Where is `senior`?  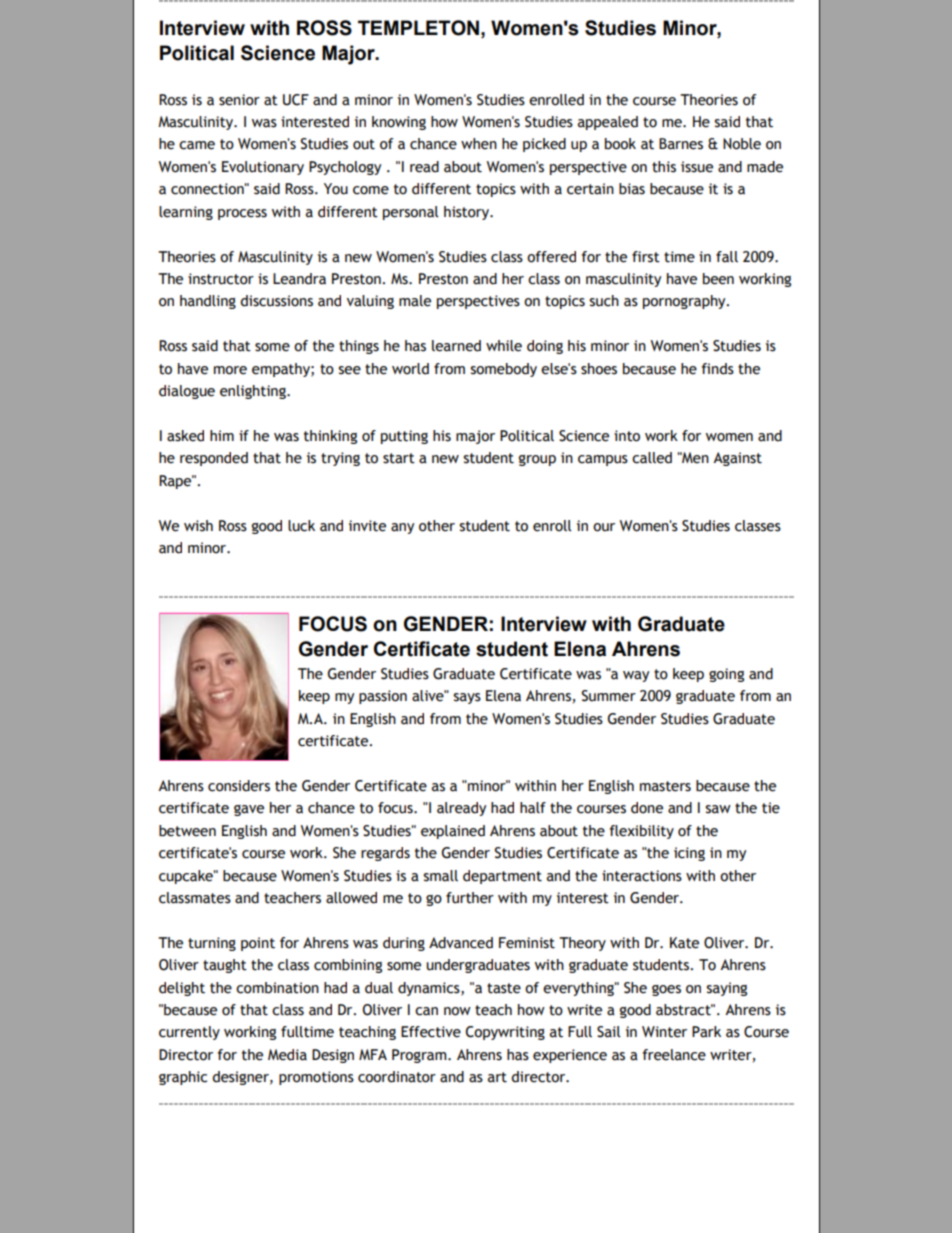
senior is located at coordinates (239, 100).
